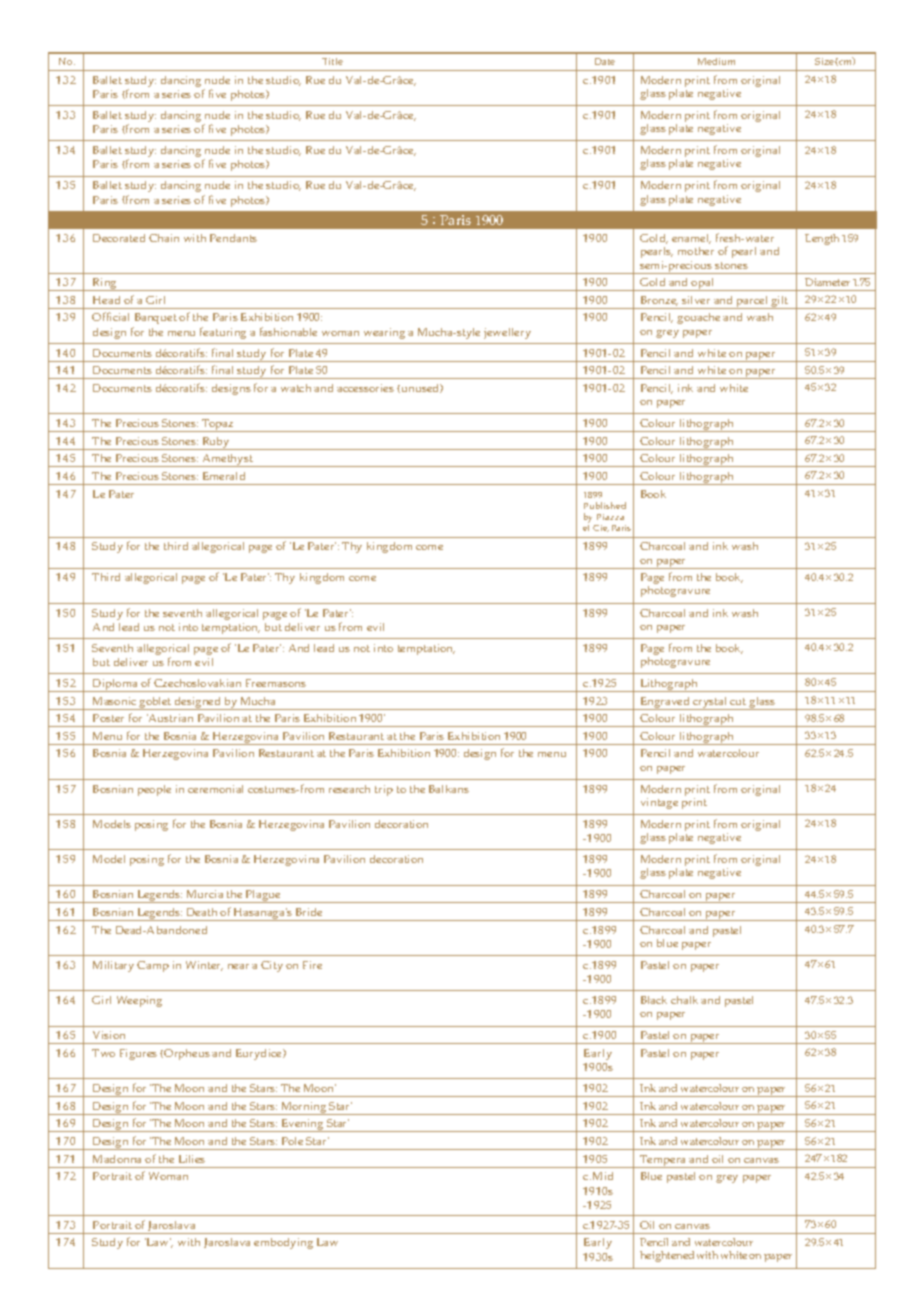  Describe the element at coordinates (605, 61) in the image. I see `Date` at that location.
